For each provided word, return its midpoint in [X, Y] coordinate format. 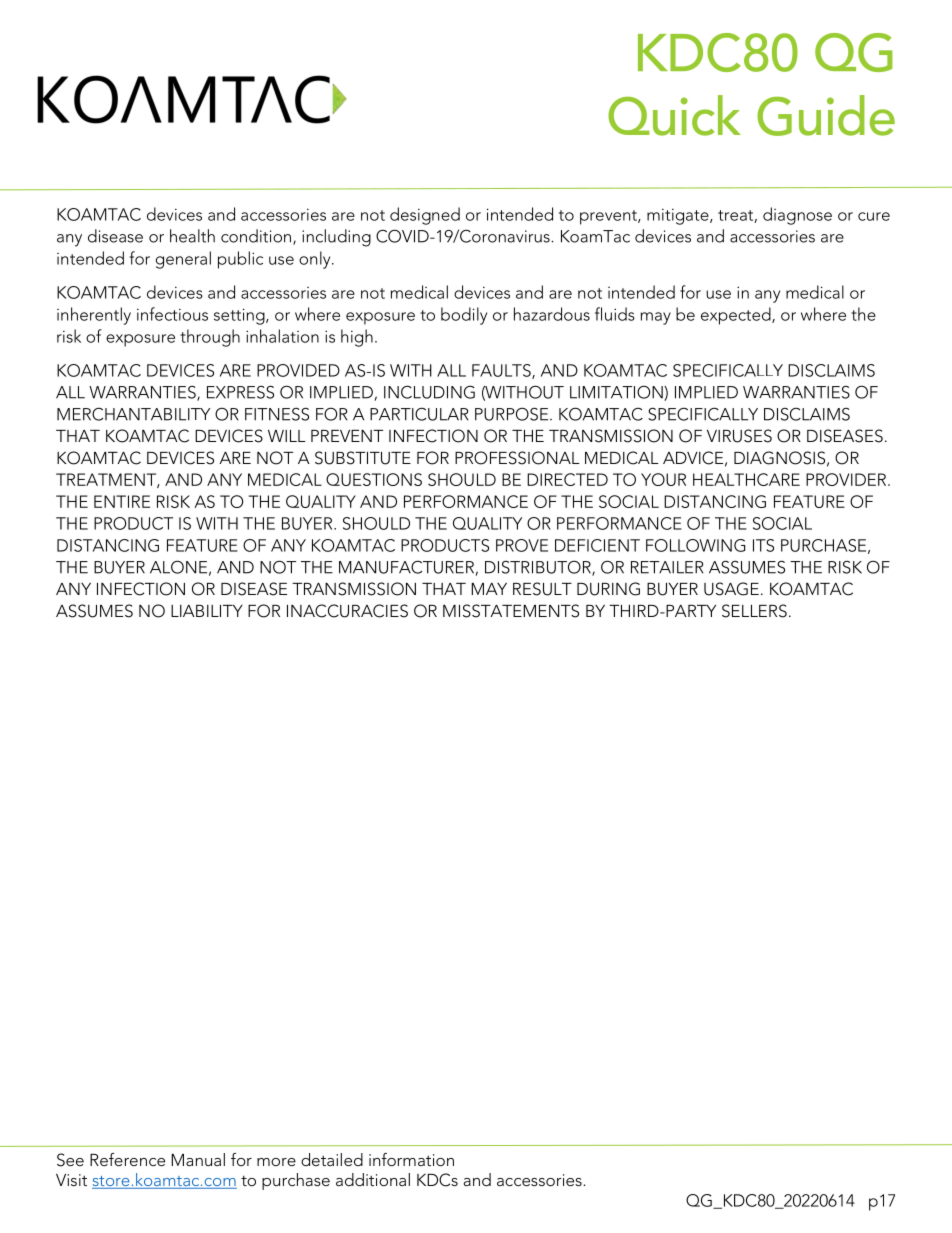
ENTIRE [122, 501]
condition [257, 237]
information [411, 1159]
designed [425, 216]
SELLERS [754, 611]
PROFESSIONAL [517, 458]
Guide [826, 115]
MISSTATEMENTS [511, 611]
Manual [198, 1159]
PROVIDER [847, 479]
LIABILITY [207, 611]
